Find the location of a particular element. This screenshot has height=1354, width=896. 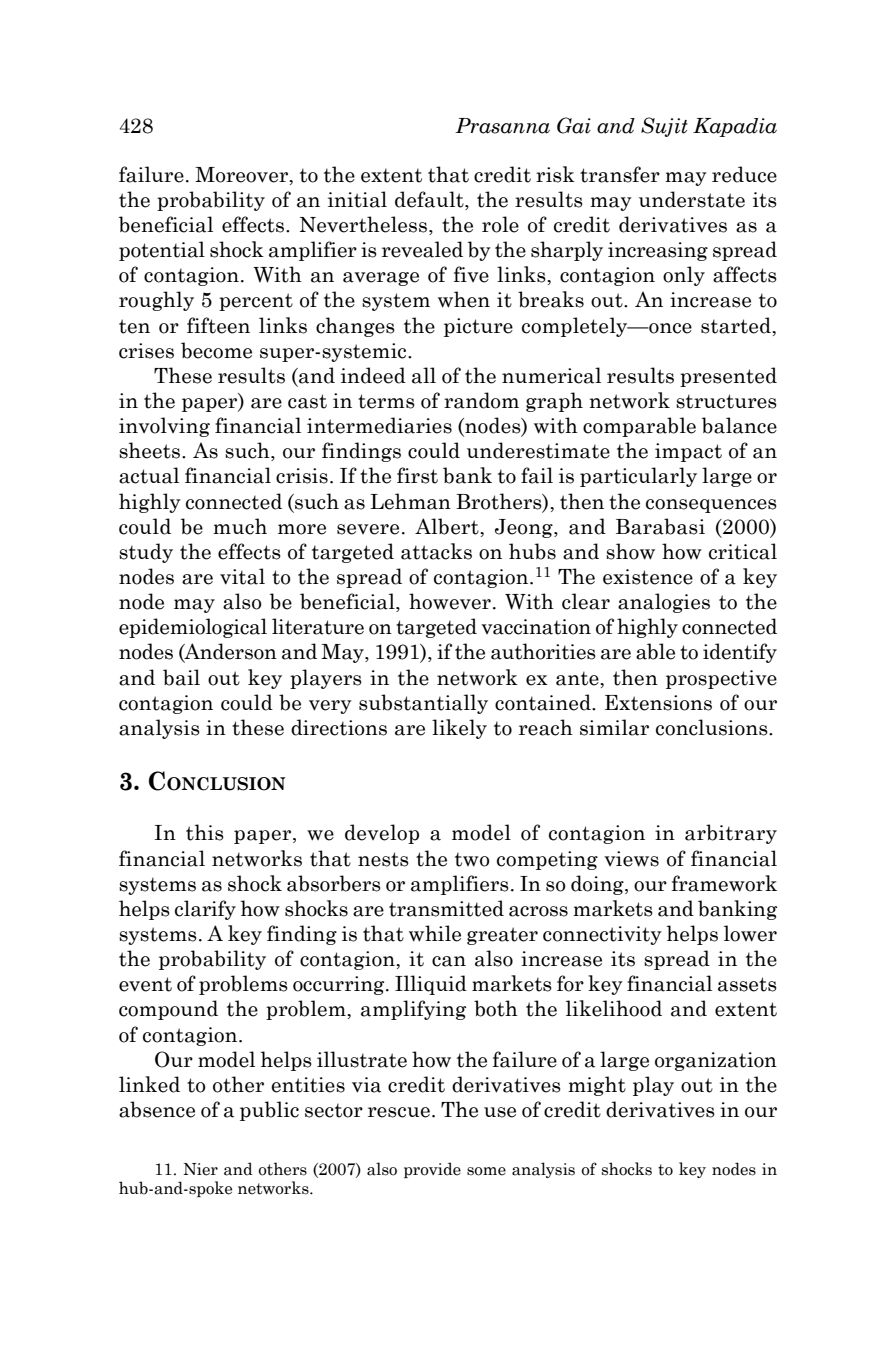

picture is located at coordinates (478, 327).
